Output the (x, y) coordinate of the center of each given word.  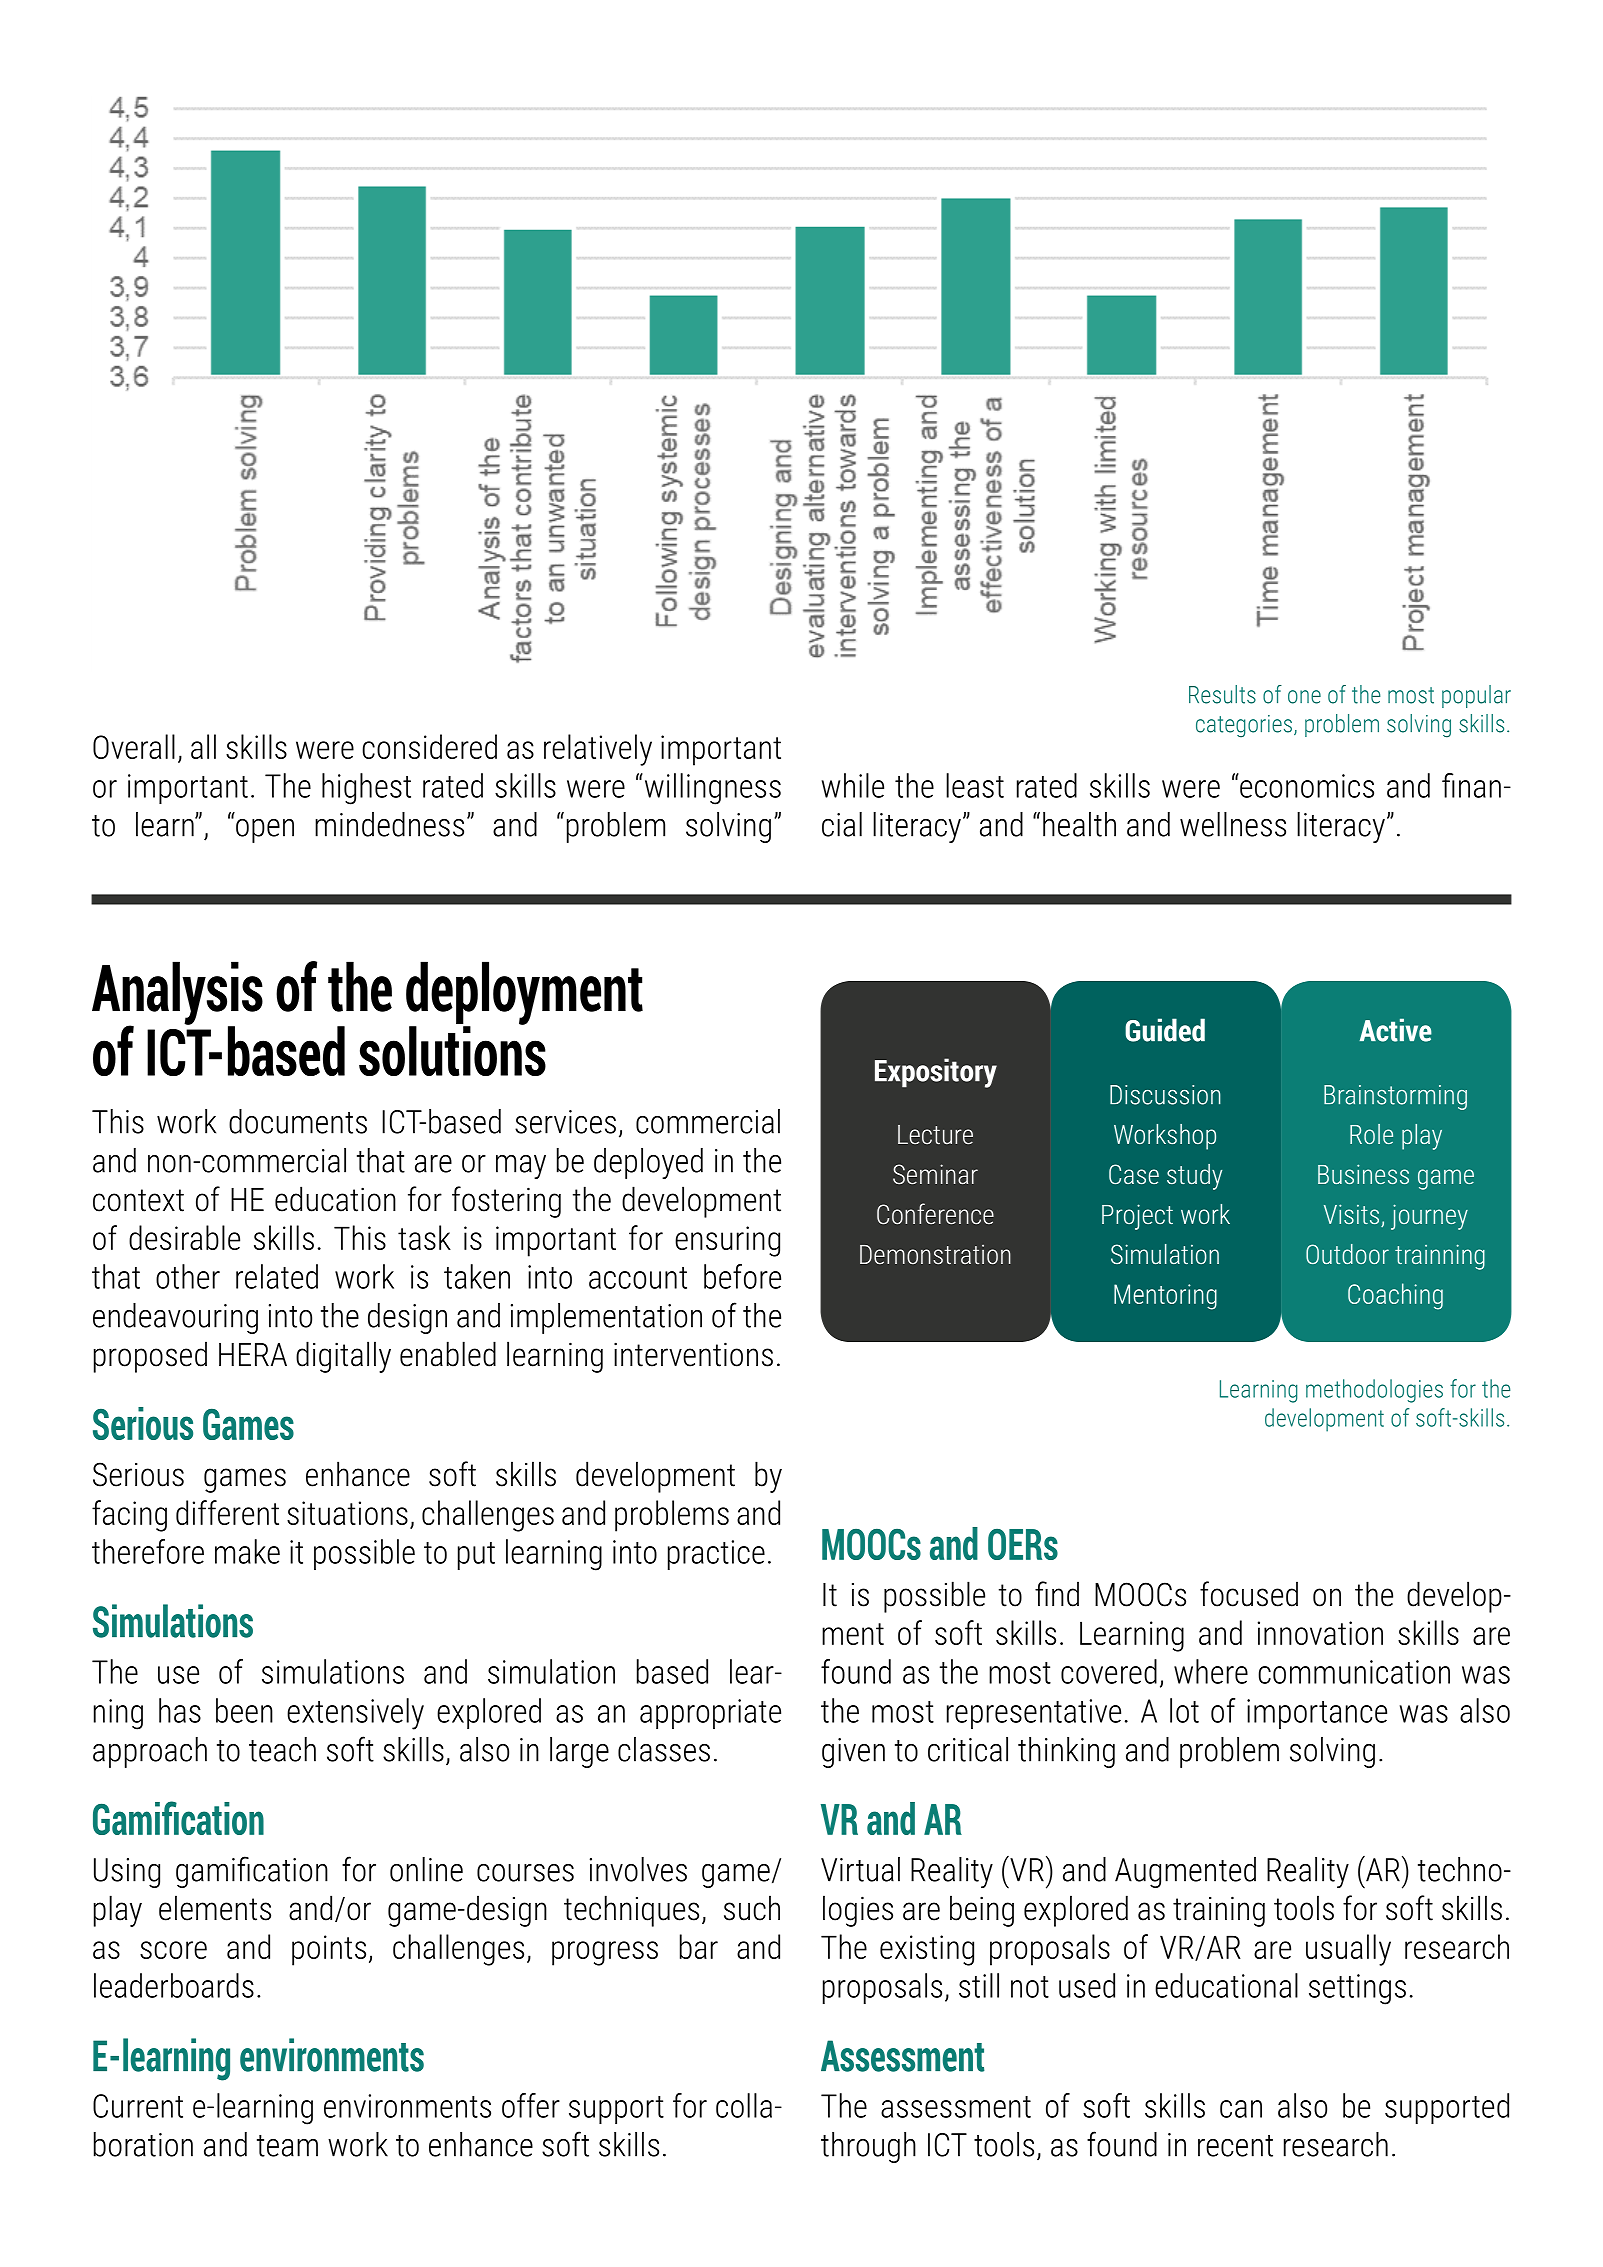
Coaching (1395, 1296)
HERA (253, 1354)
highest (366, 789)
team (287, 2146)
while (853, 785)
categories (1244, 726)
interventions (693, 1354)
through (868, 2147)
